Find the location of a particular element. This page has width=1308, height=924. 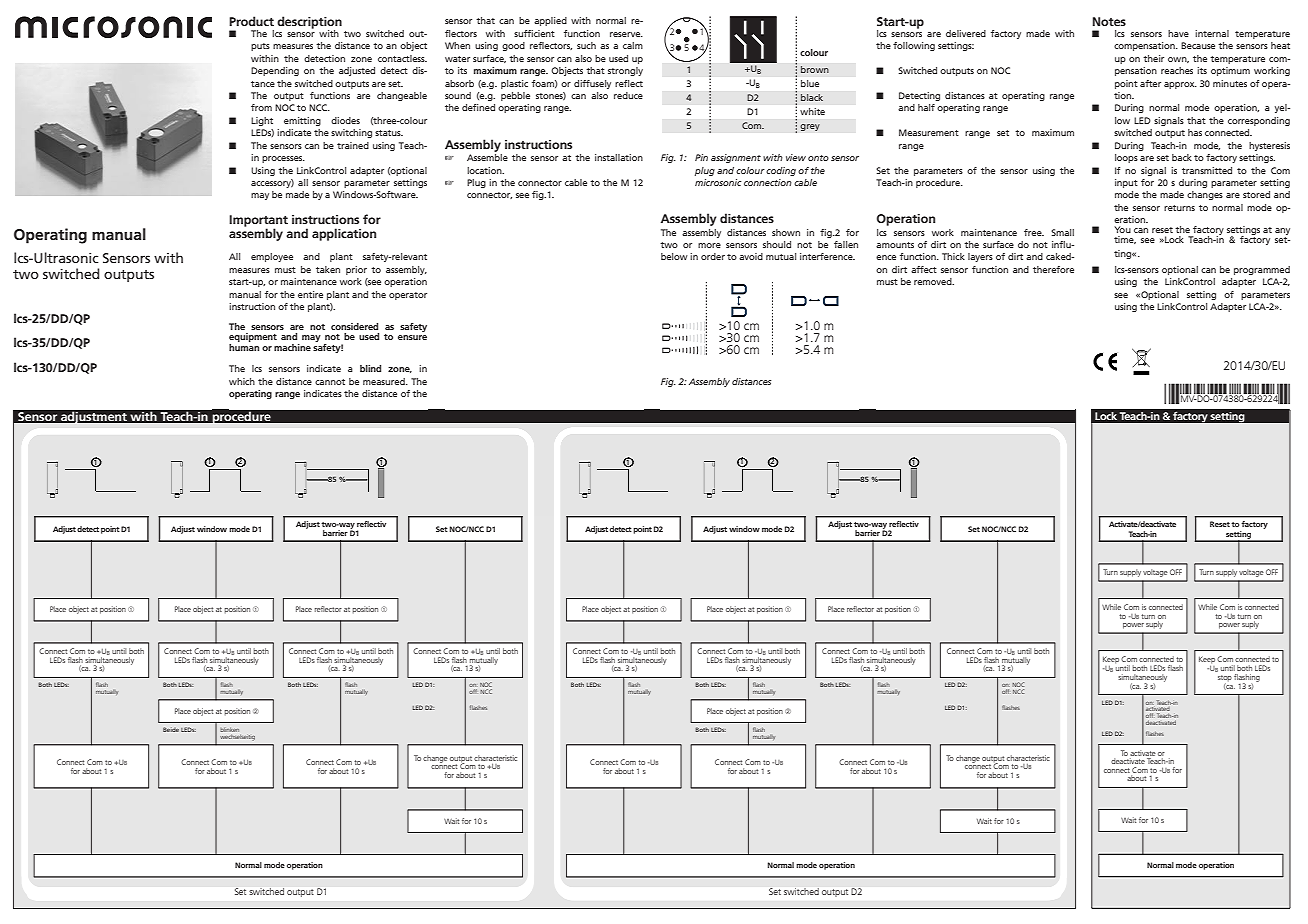

measured is located at coordinates (385, 381).
